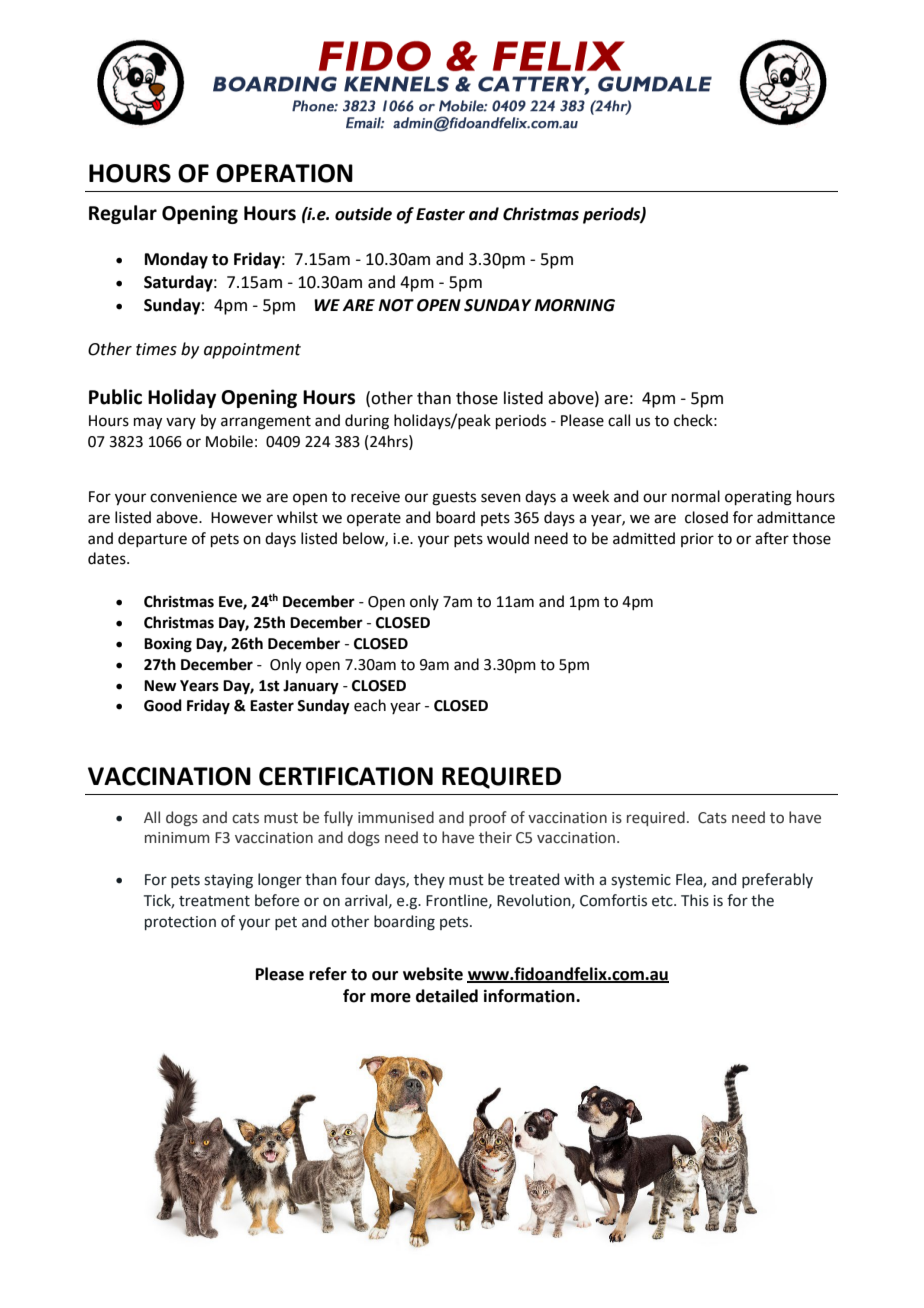 The width and height of the screenshot is (924, 1308). What do you see at coordinates (177, 837) in the screenshot?
I see `minimum` at bounding box center [177, 837].
